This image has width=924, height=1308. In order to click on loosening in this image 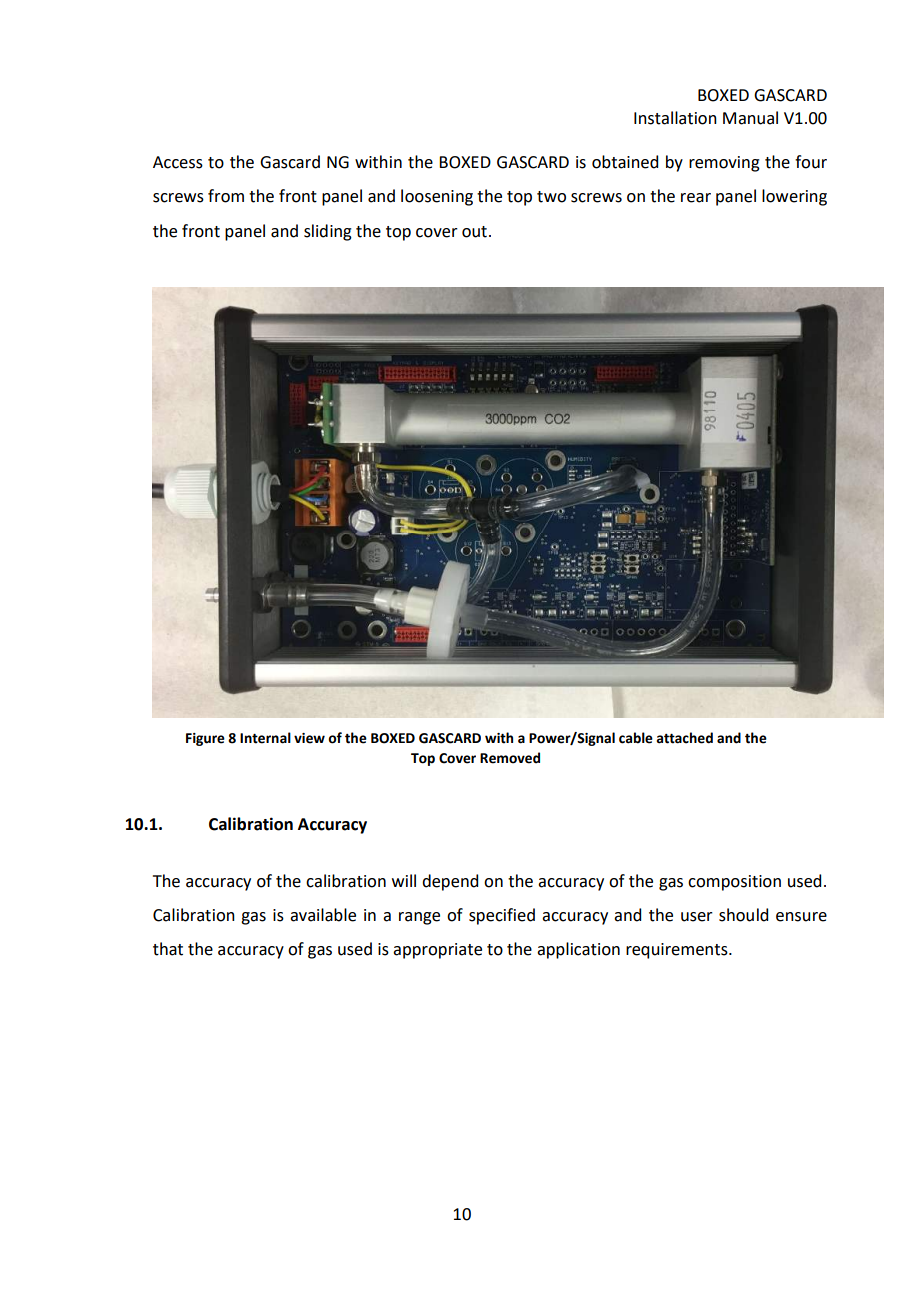, I will do `click(437, 197)`.
